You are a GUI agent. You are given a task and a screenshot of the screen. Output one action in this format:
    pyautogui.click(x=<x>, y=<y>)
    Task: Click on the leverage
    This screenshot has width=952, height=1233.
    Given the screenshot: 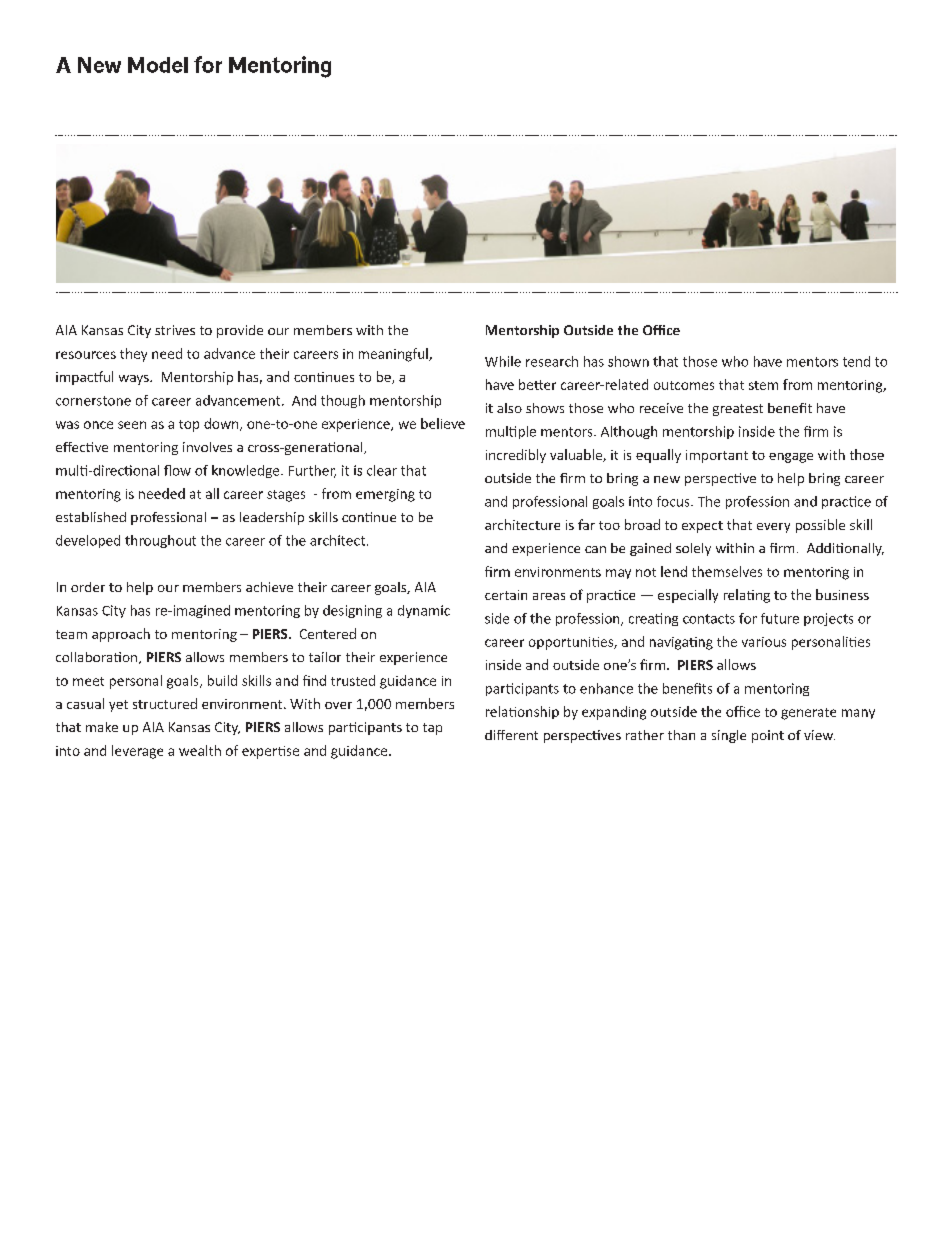 What is the action you would take?
    pyautogui.click(x=137, y=752)
